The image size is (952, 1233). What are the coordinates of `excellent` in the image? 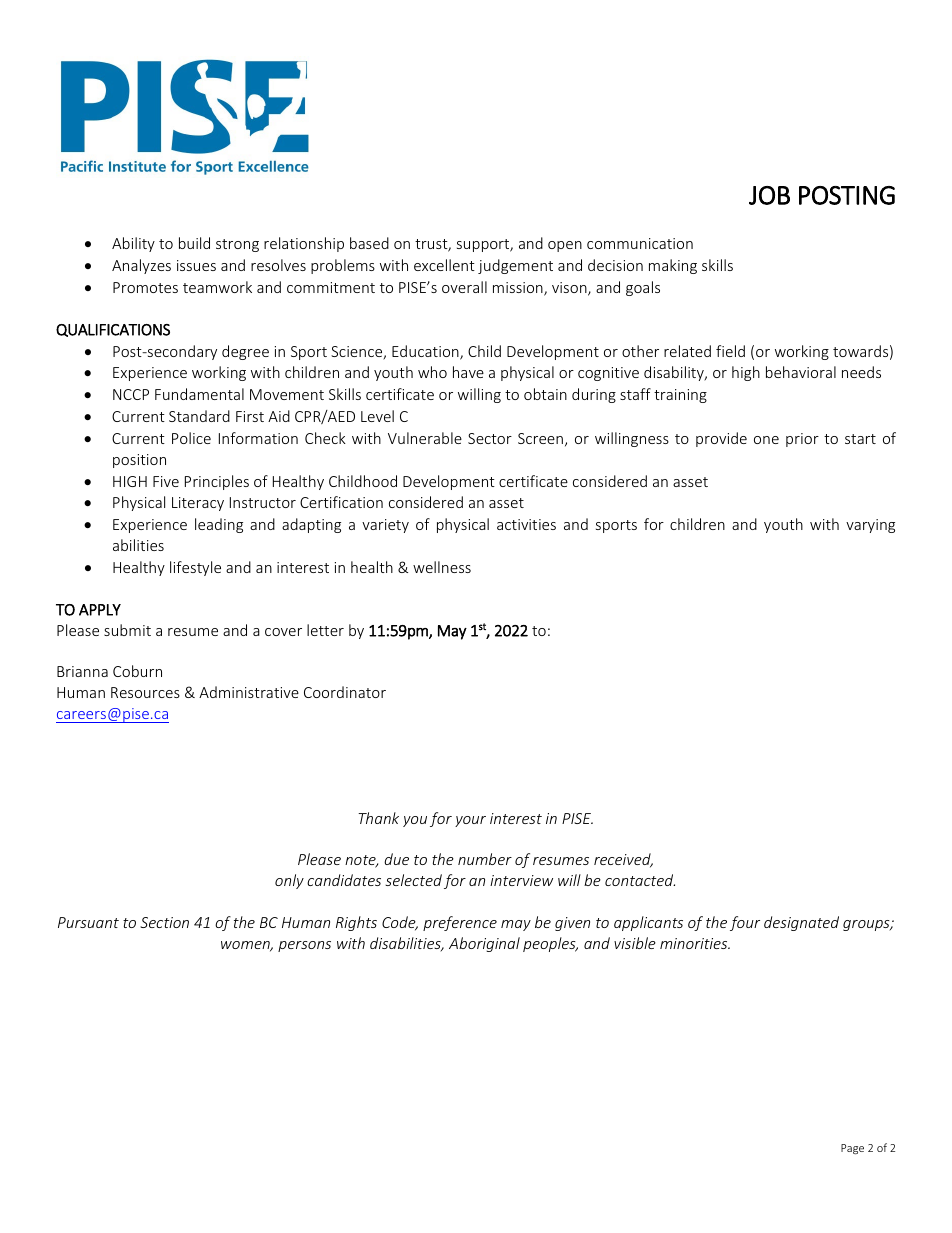 It's located at (444, 265).
